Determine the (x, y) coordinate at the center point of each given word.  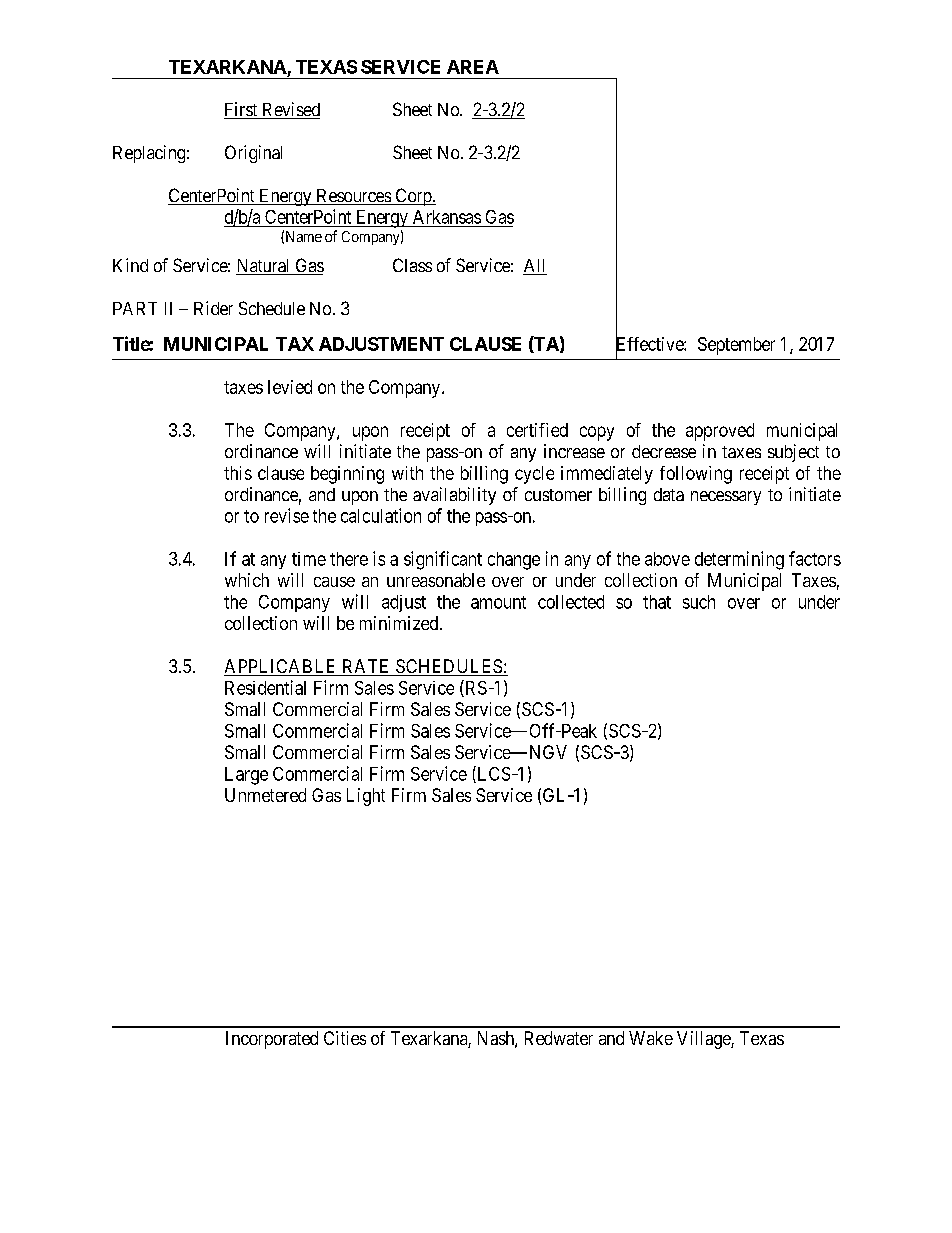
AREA (473, 67)
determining (739, 560)
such (699, 602)
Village (704, 1040)
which (247, 580)
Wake (651, 1038)
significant (443, 560)
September (736, 346)
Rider (213, 308)
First (242, 110)
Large (246, 776)
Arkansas (447, 217)
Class (412, 265)
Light (366, 797)
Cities (345, 1038)
